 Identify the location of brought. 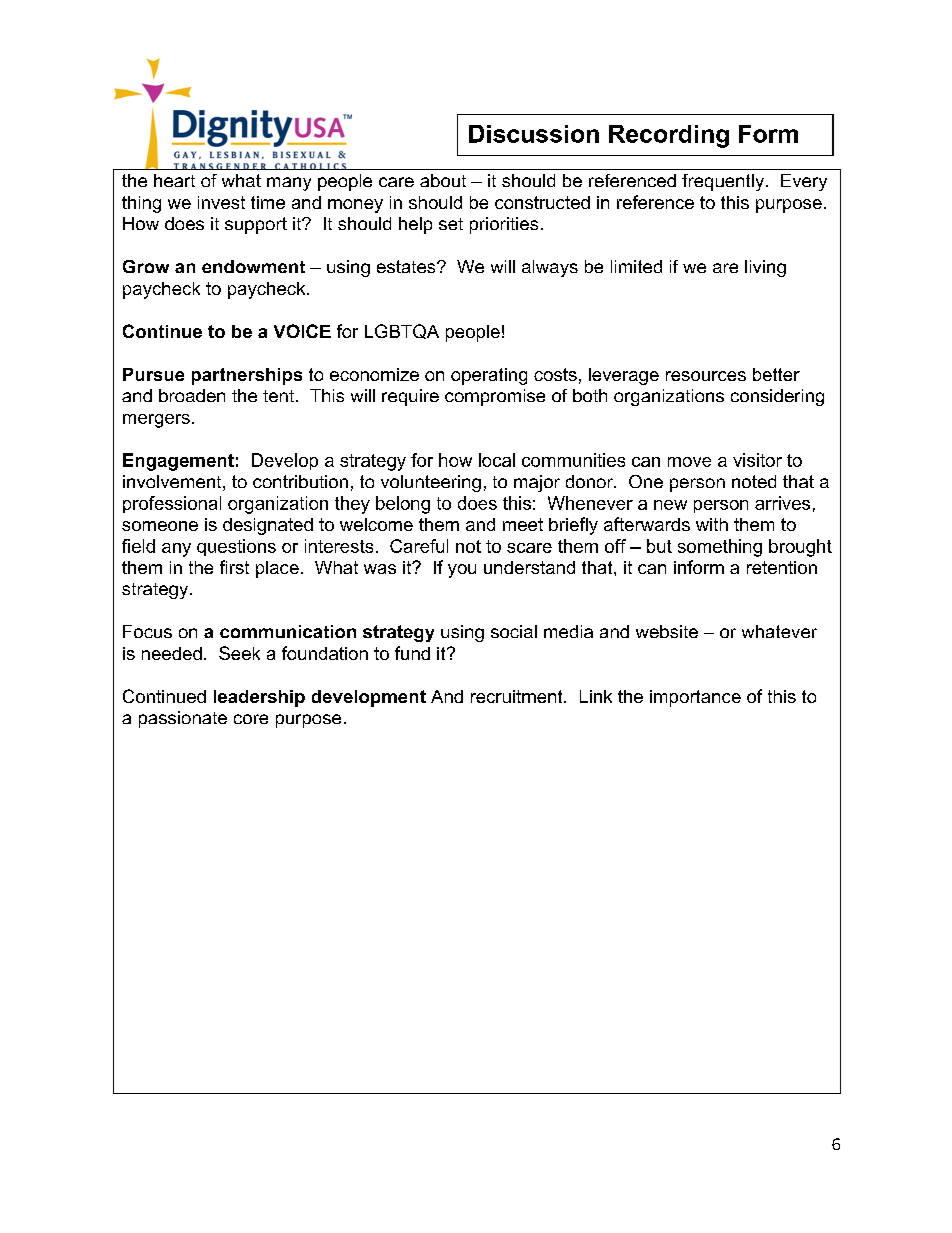
(800, 548).
